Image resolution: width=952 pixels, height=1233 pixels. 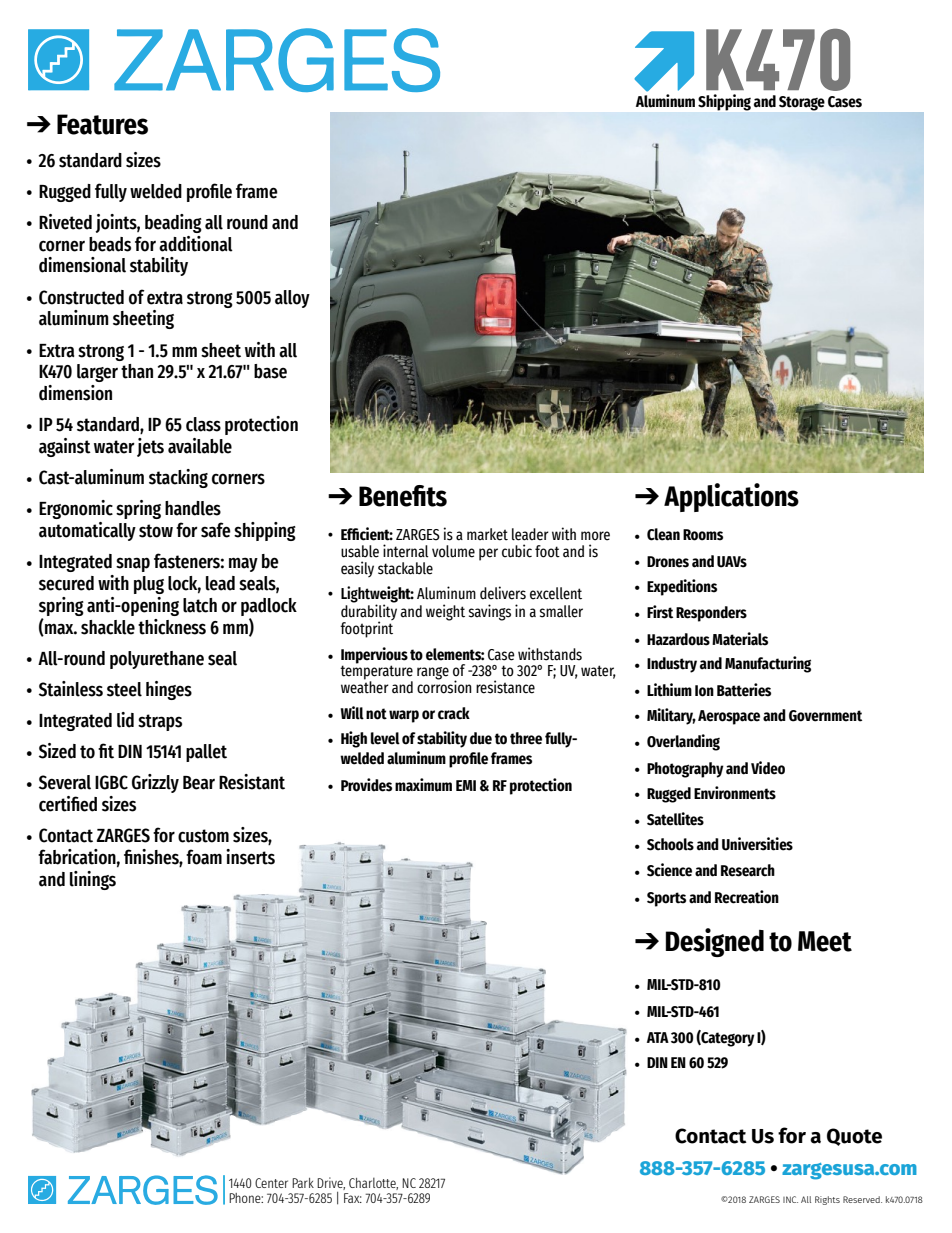 I want to click on Universities, so click(x=757, y=844).
